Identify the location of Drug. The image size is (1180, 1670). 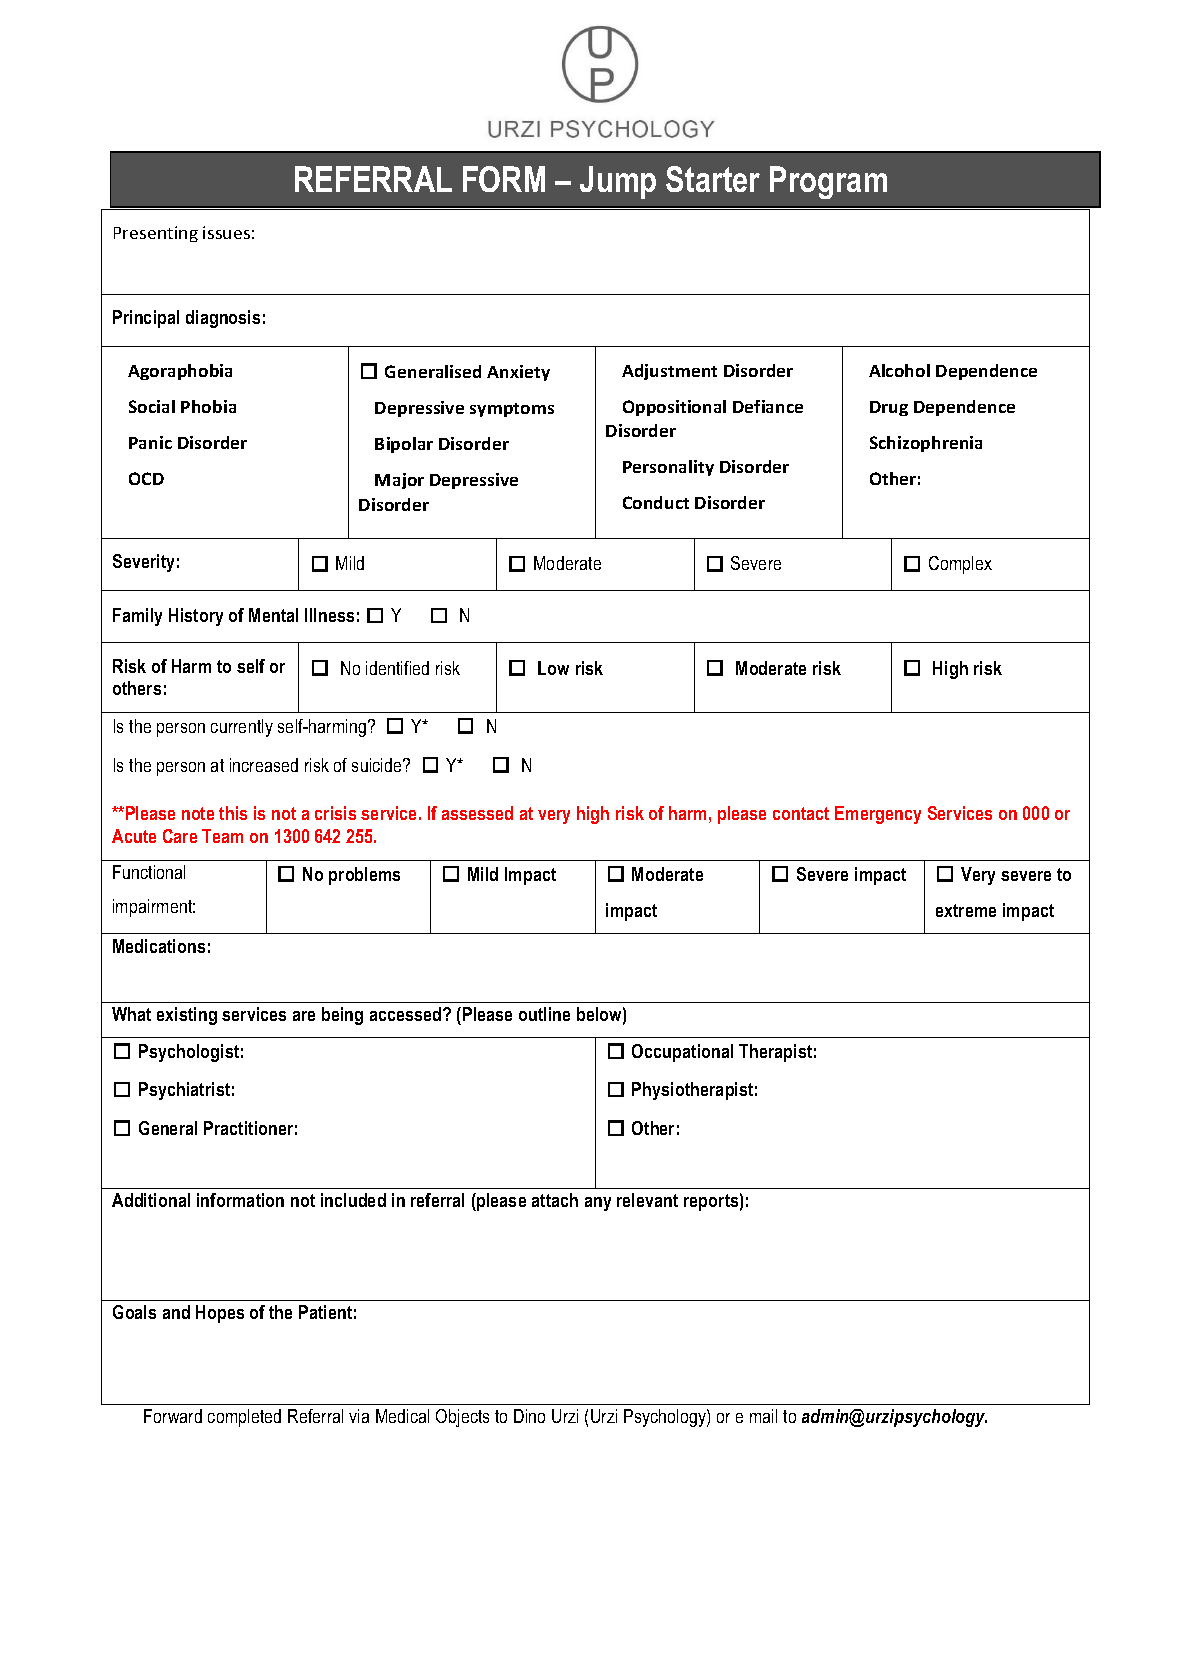
(889, 408).
